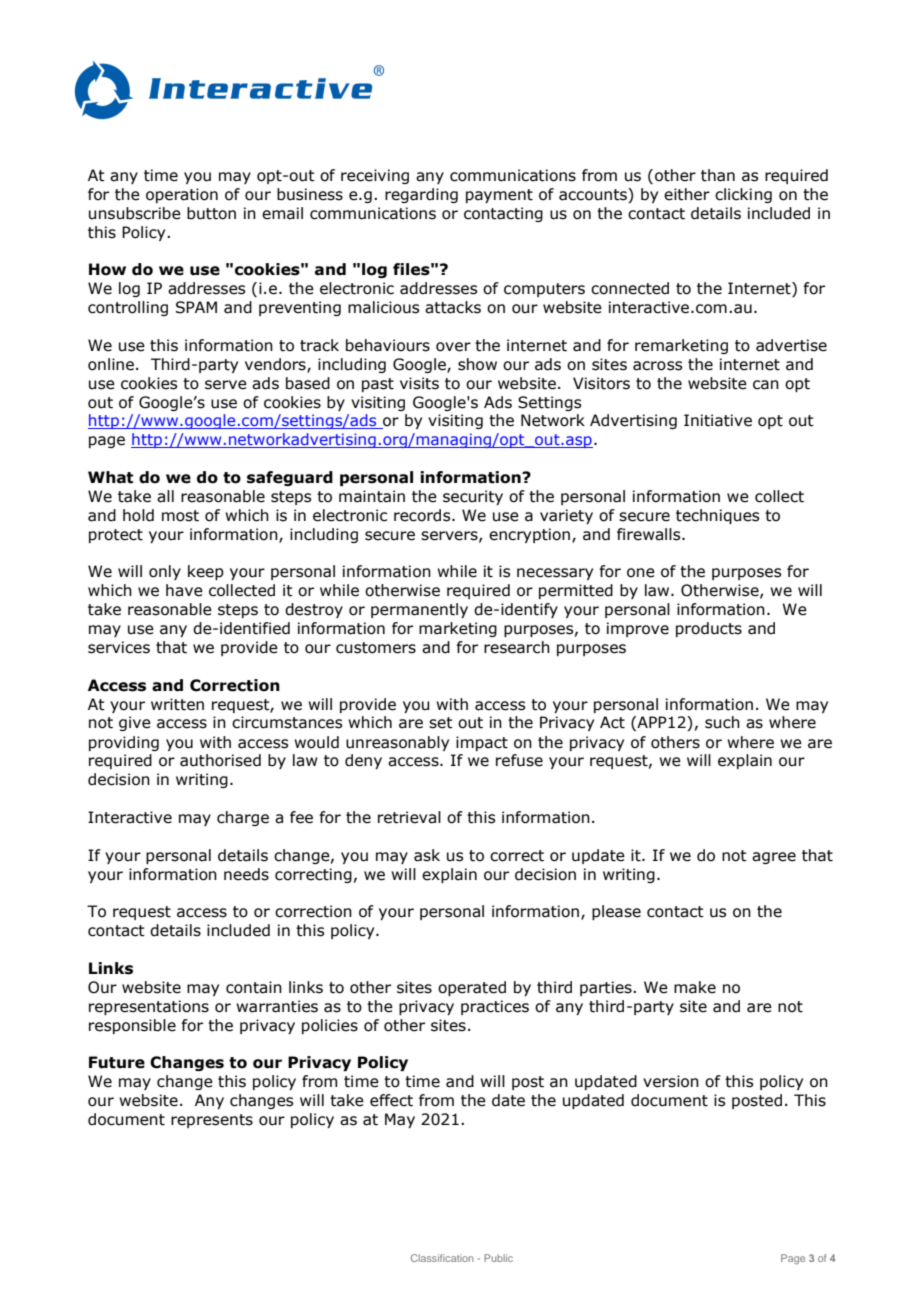 The width and height of the screenshot is (924, 1308). What do you see at coordinates (722, 722) in the screenshot?
I see `such` at bounding box center [722, 722].
